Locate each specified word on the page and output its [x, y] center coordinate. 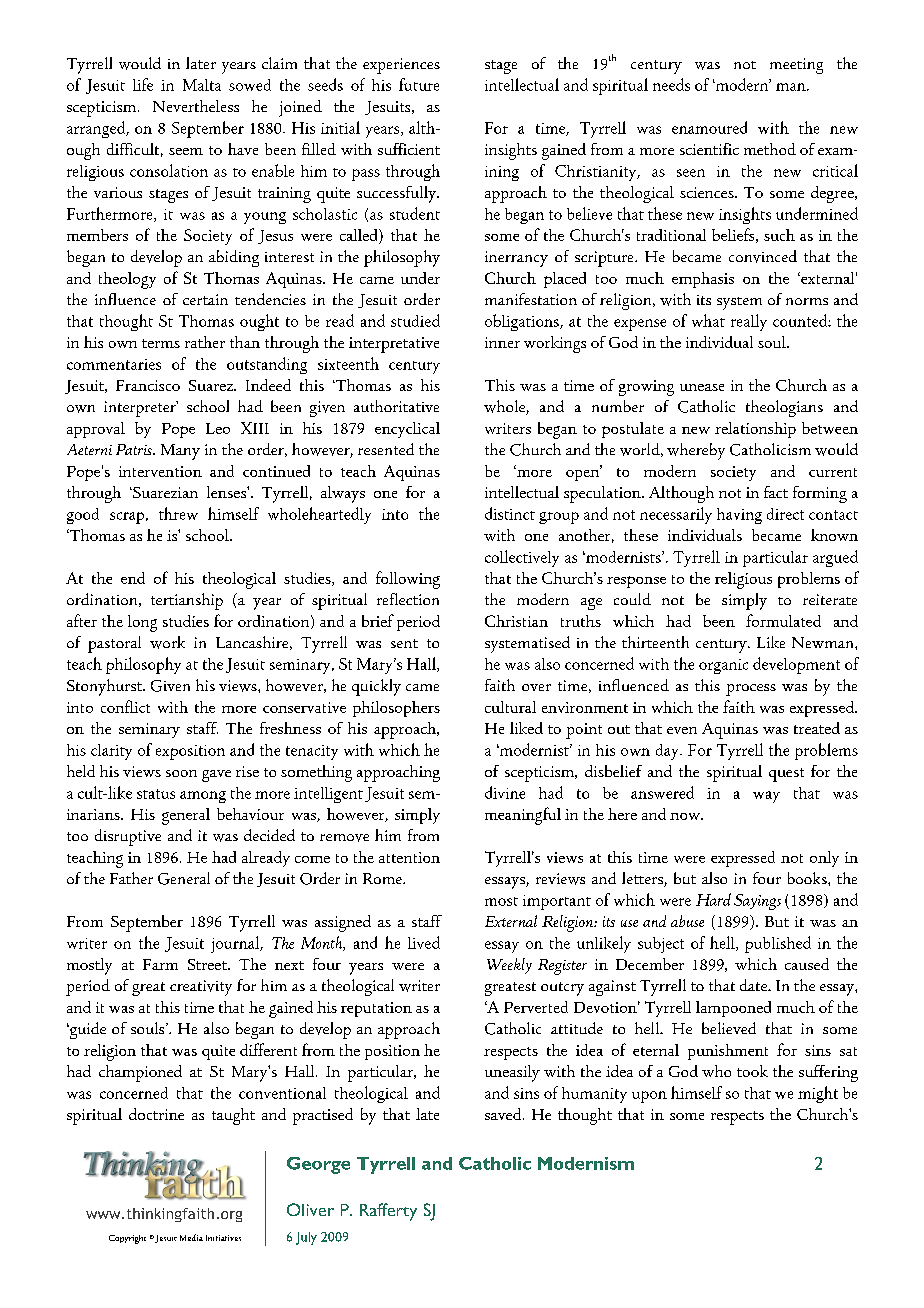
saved [504, 1114]
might [818, 1094]
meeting [796, 66]
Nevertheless [196, 106]
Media [191, 1237]
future [419, 84]
